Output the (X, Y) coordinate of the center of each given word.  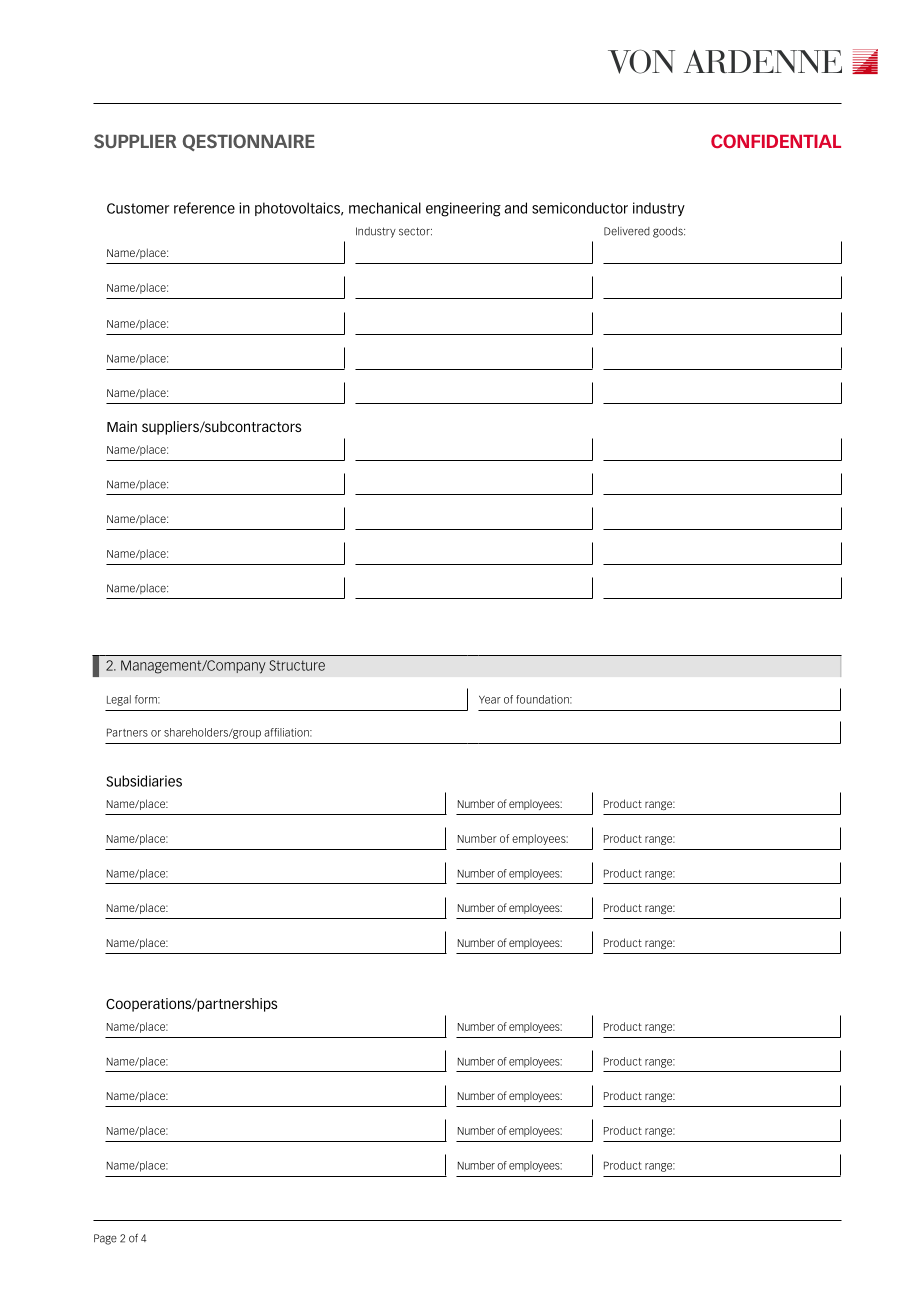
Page (105, 1239)
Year (490, 700)
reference (204, 208)
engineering (463, 209)
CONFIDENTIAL (776, 141)
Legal (119, 700)
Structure (297, 665)
